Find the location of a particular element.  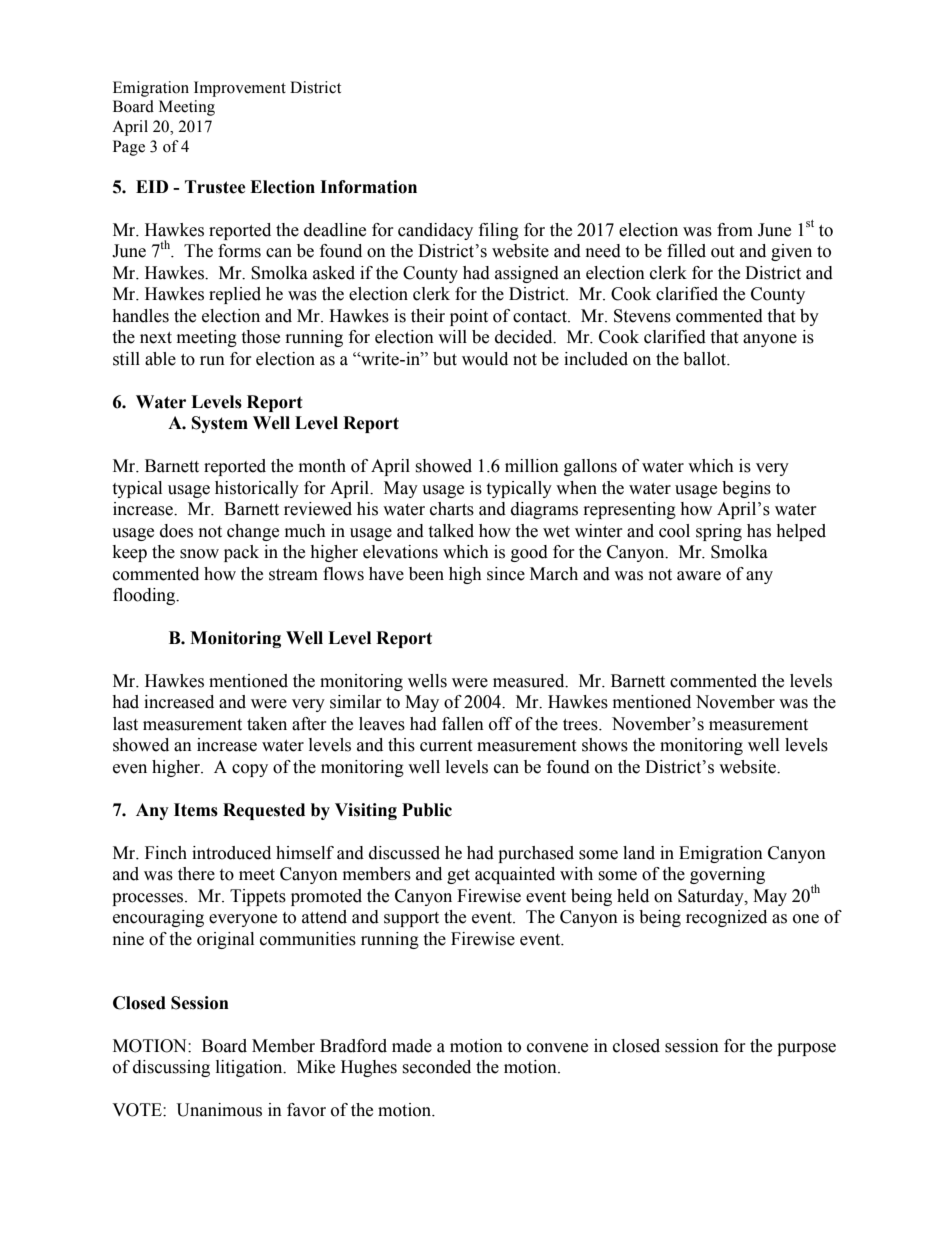

taken is located at coordinates (267, 724).
